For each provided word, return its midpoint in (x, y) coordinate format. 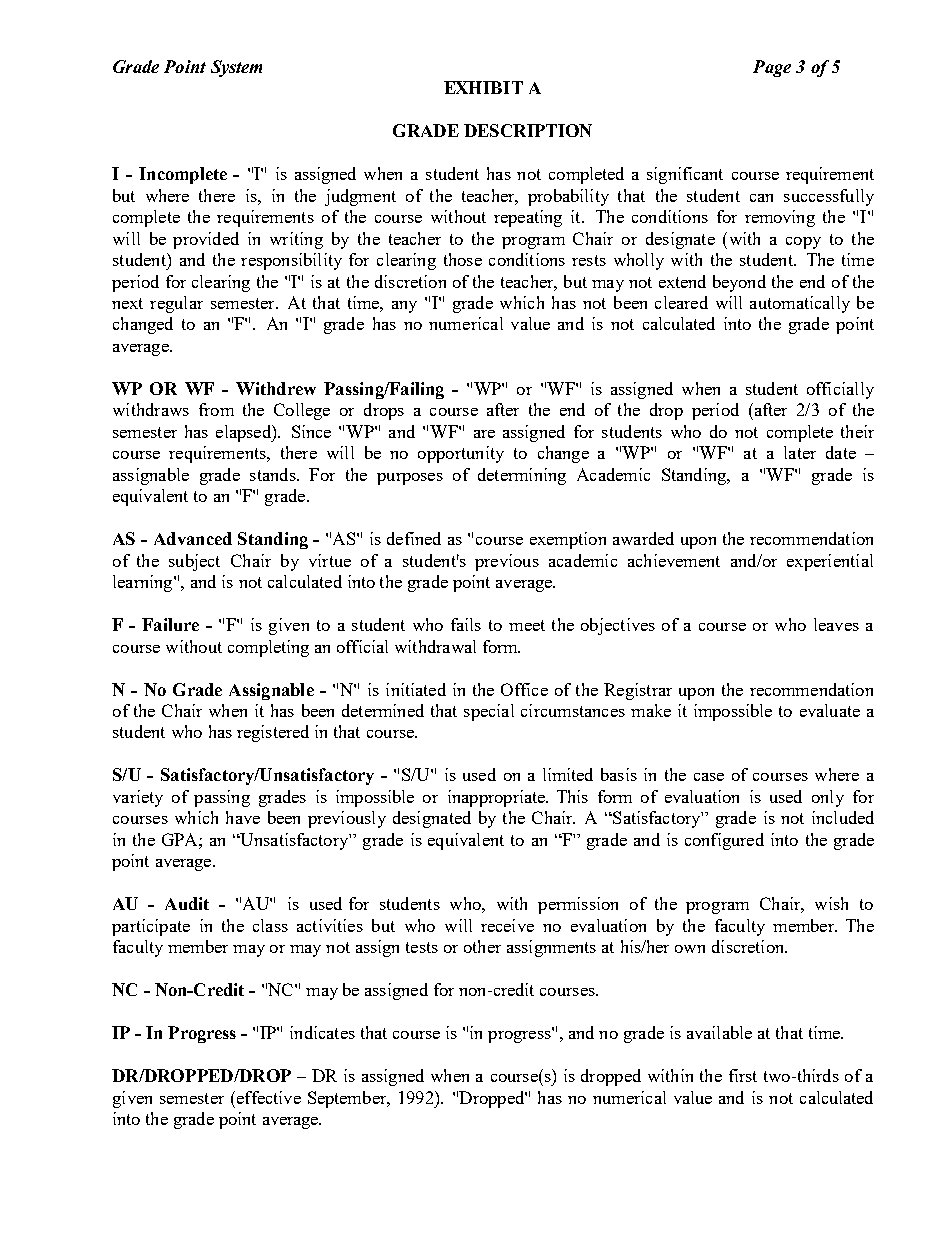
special (489, 712)
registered (273, 733)
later (800, 452)
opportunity (461, 454)
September (348, 1099)
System (236, 68)
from (216, 409)
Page (772, 68)
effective (267, 1097)
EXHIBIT (483, 87)
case (709, 777)
